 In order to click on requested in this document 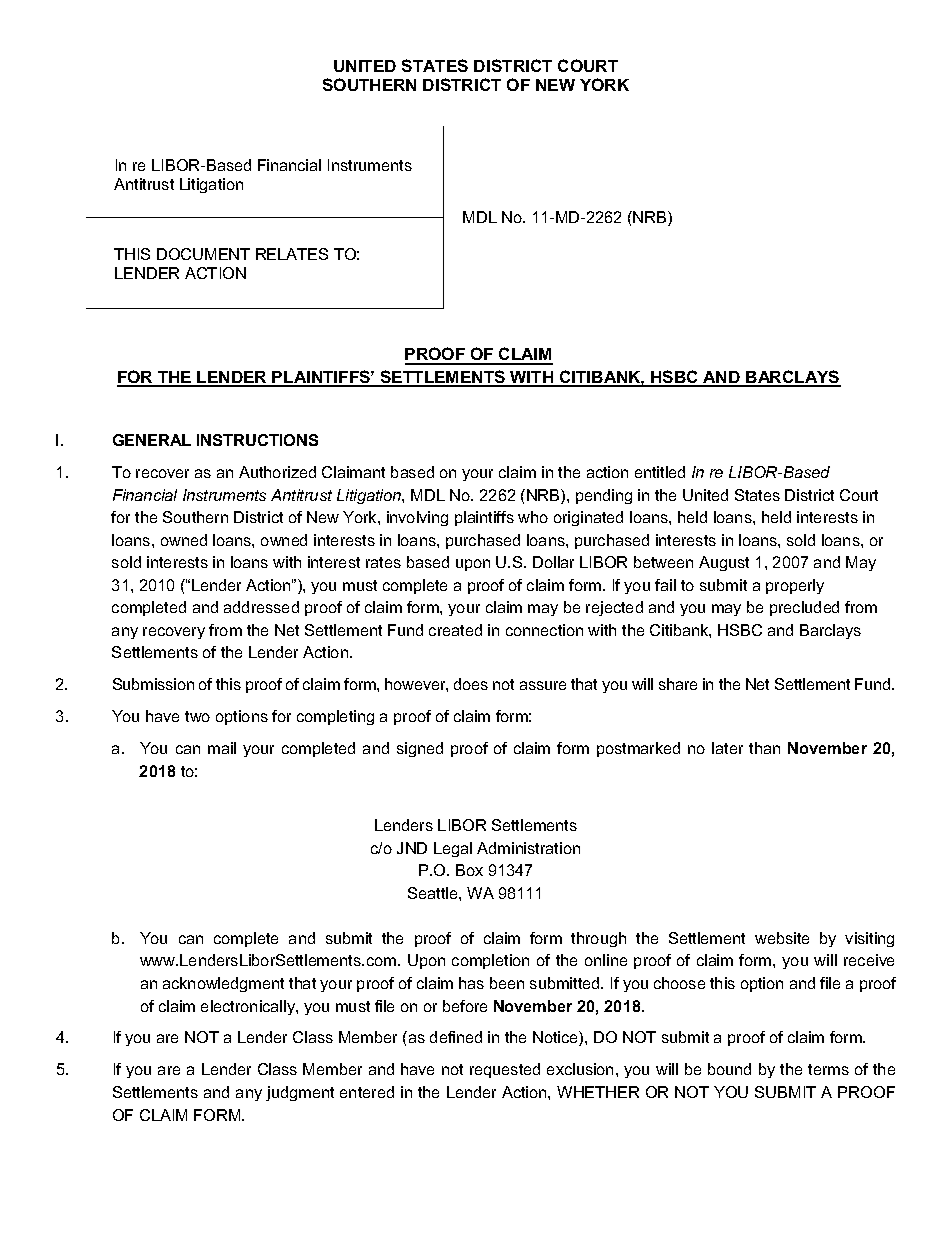, I will do `click(505, 1070)`.
